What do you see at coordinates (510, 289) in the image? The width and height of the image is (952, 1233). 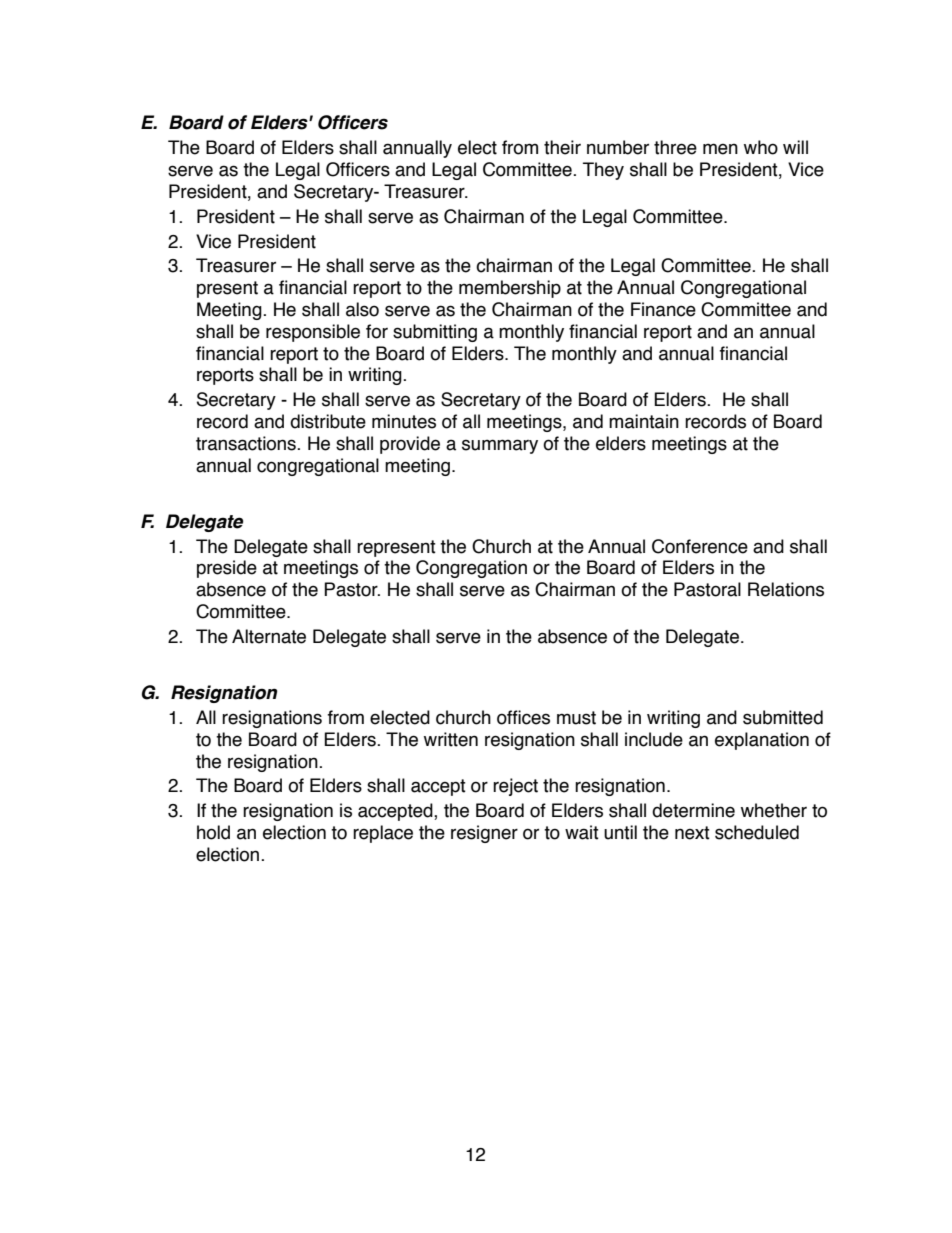 I see `membership` at bounding box center [510, 289].
